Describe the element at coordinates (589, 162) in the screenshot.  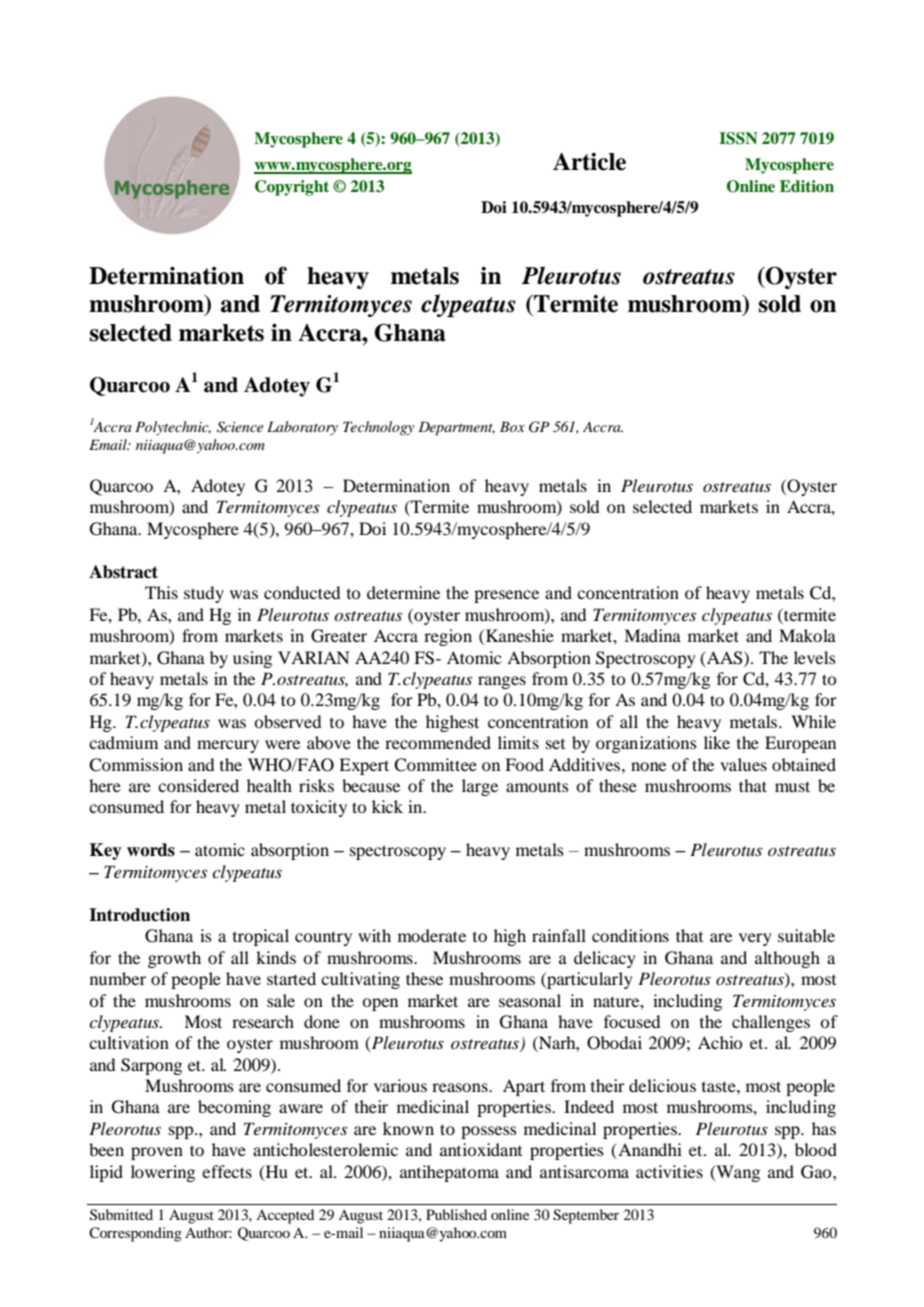
I see `Article` at that location.
